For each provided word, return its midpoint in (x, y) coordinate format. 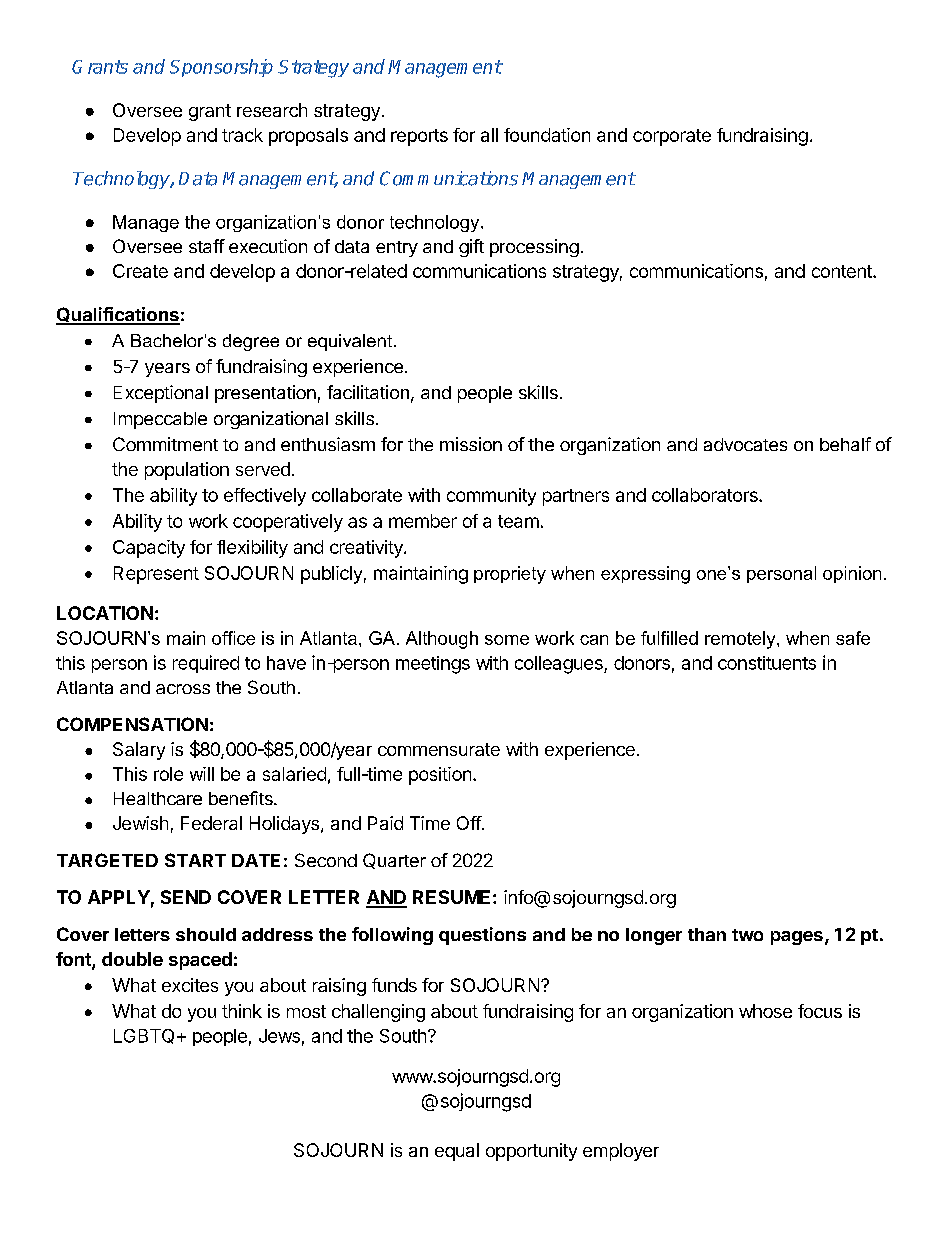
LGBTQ (144, 1036)
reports (419, 137)
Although (442, 640)
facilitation (368, 392)
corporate (672, 137)
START (195, 860)
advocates (745, 444)
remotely (741, 640)
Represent (156, 575)
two (747, 935)
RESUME (451, 897)
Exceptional (161, 394)
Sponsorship (221, 68)
